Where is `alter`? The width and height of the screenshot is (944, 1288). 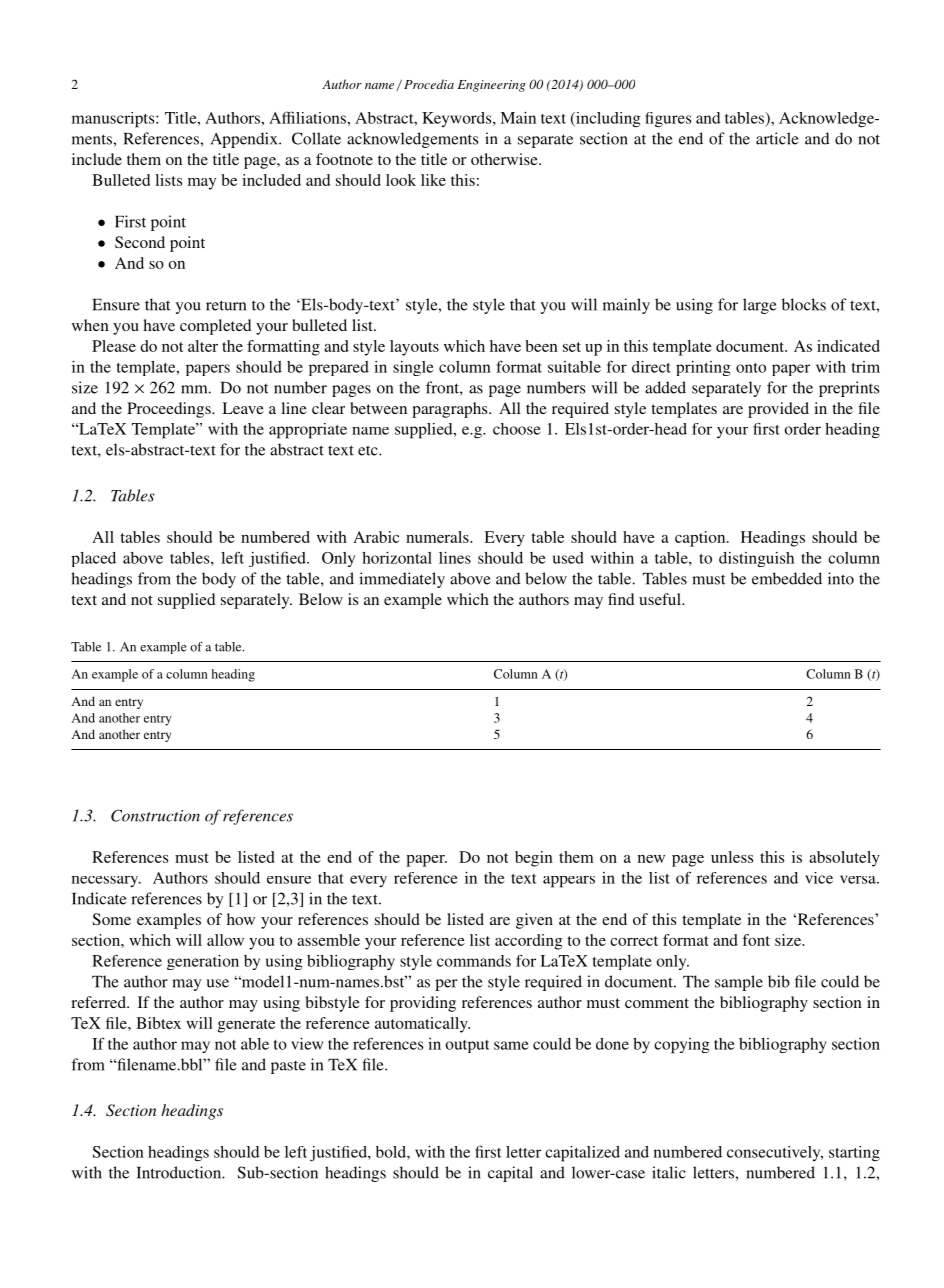
alter is located at coordinates (203, 346).
